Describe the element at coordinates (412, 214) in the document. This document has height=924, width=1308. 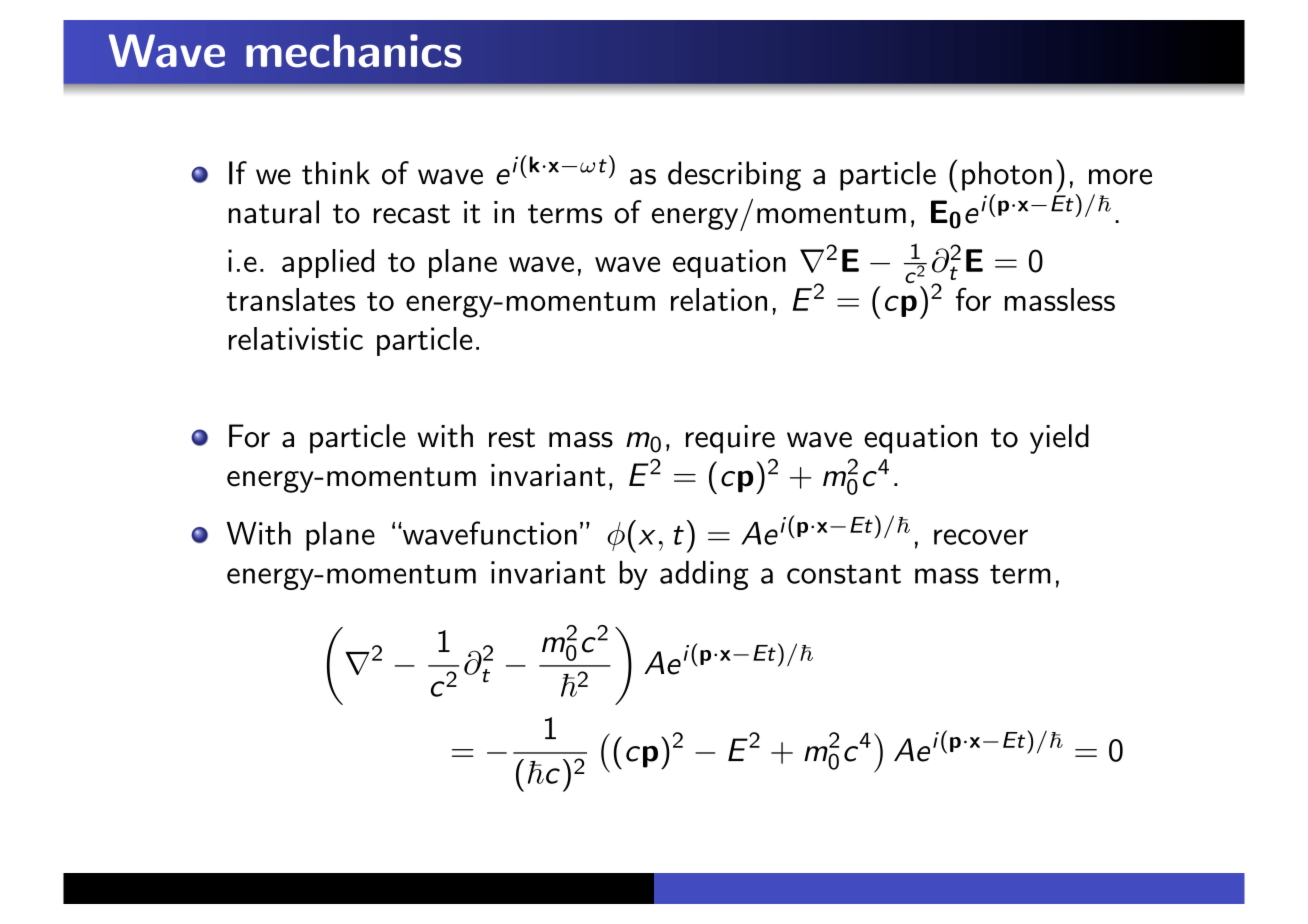
I see `recast` at that location.
